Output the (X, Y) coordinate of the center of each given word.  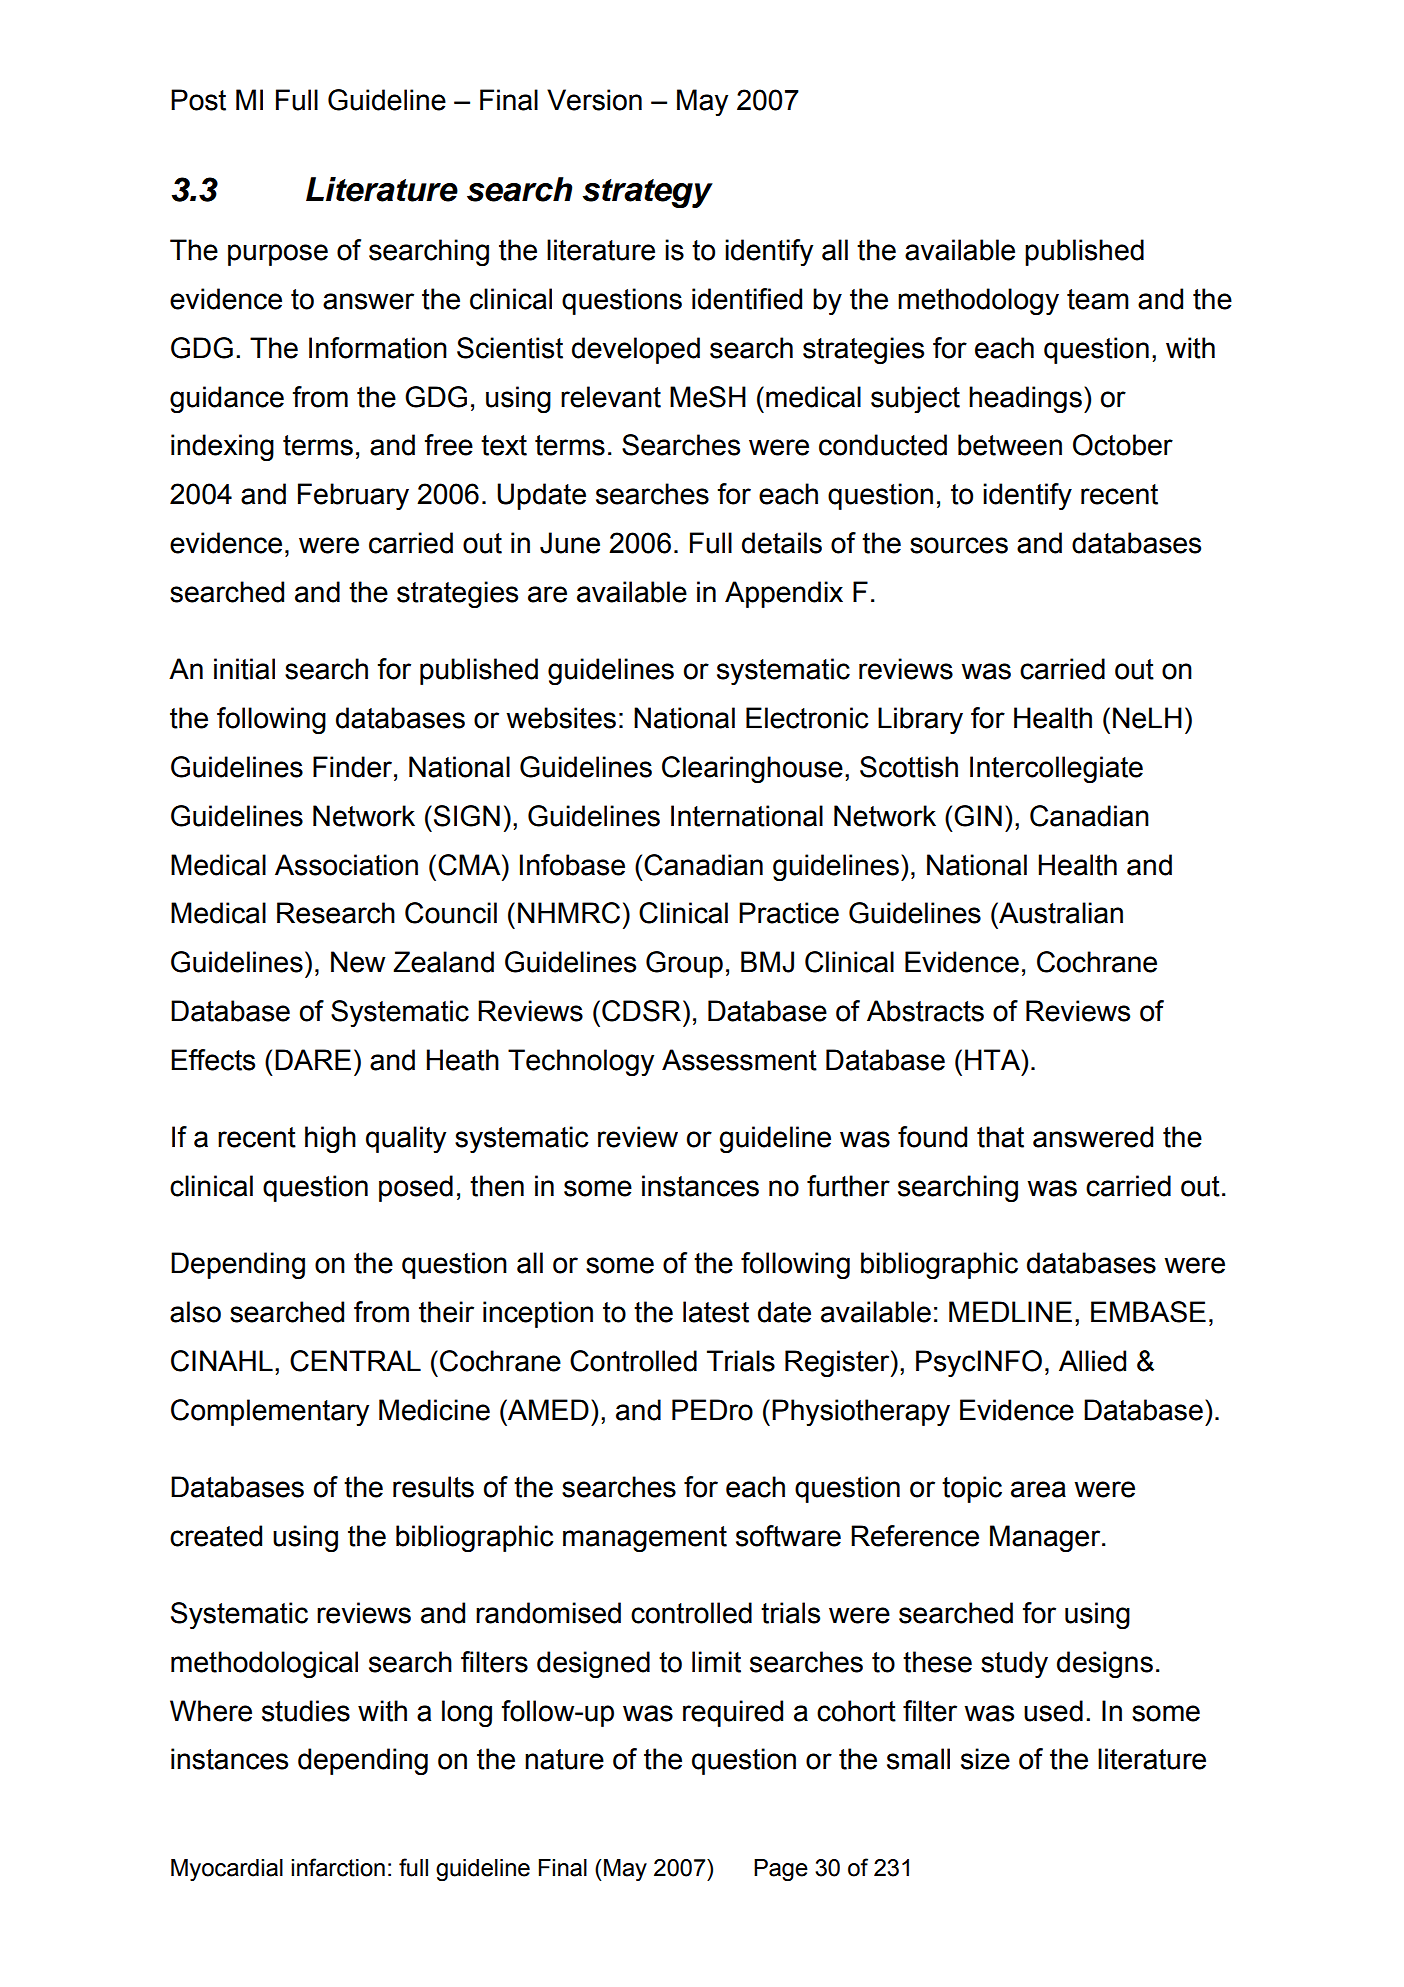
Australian (1060, 913)
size (985, 1759)
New (358, 962)
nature (564, 1759)
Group (684, 964)
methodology (978, 302)
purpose (278, 255)
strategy (647, 193)
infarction (338, 1867)
